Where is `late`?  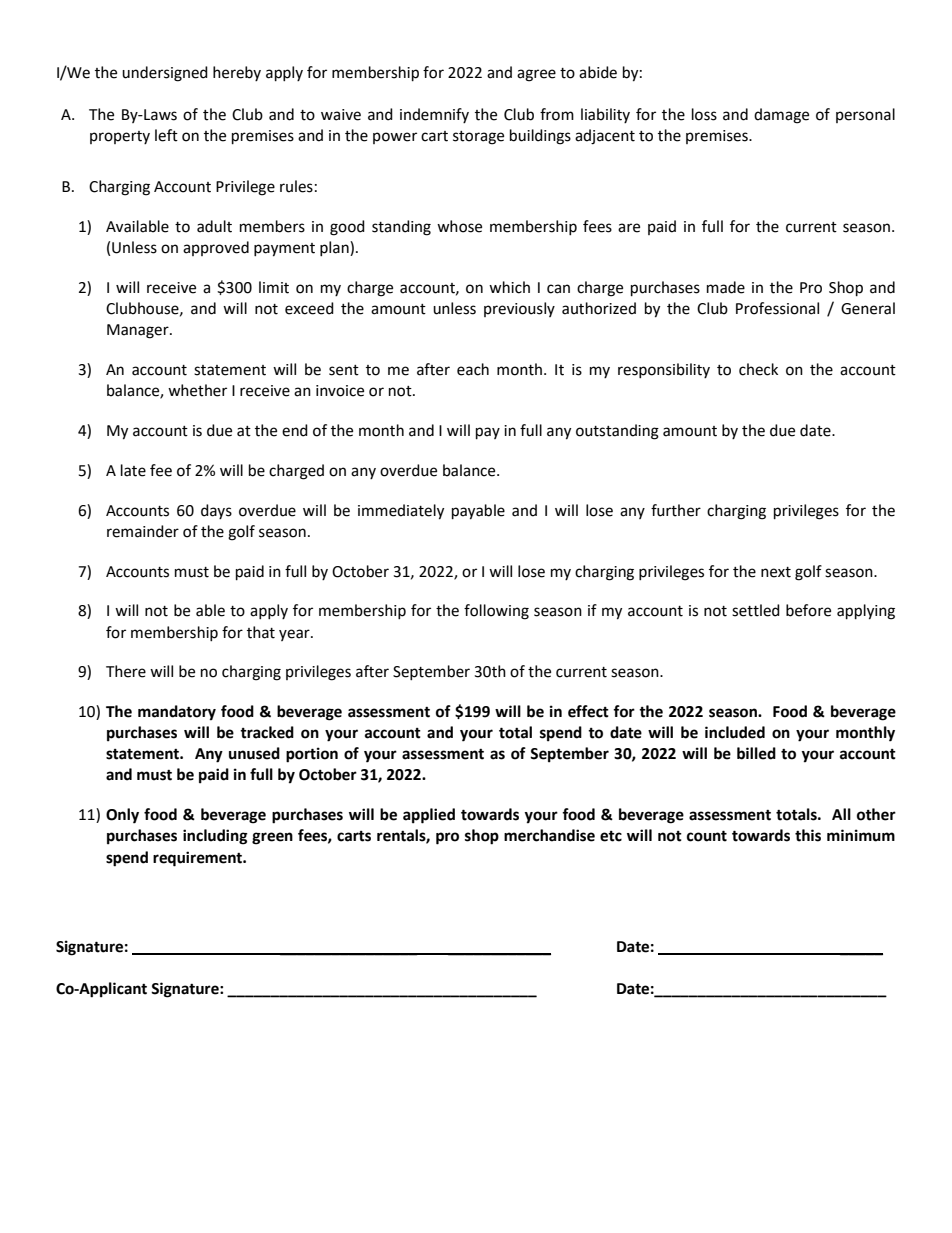 late is located at coordinates (133, 470).
